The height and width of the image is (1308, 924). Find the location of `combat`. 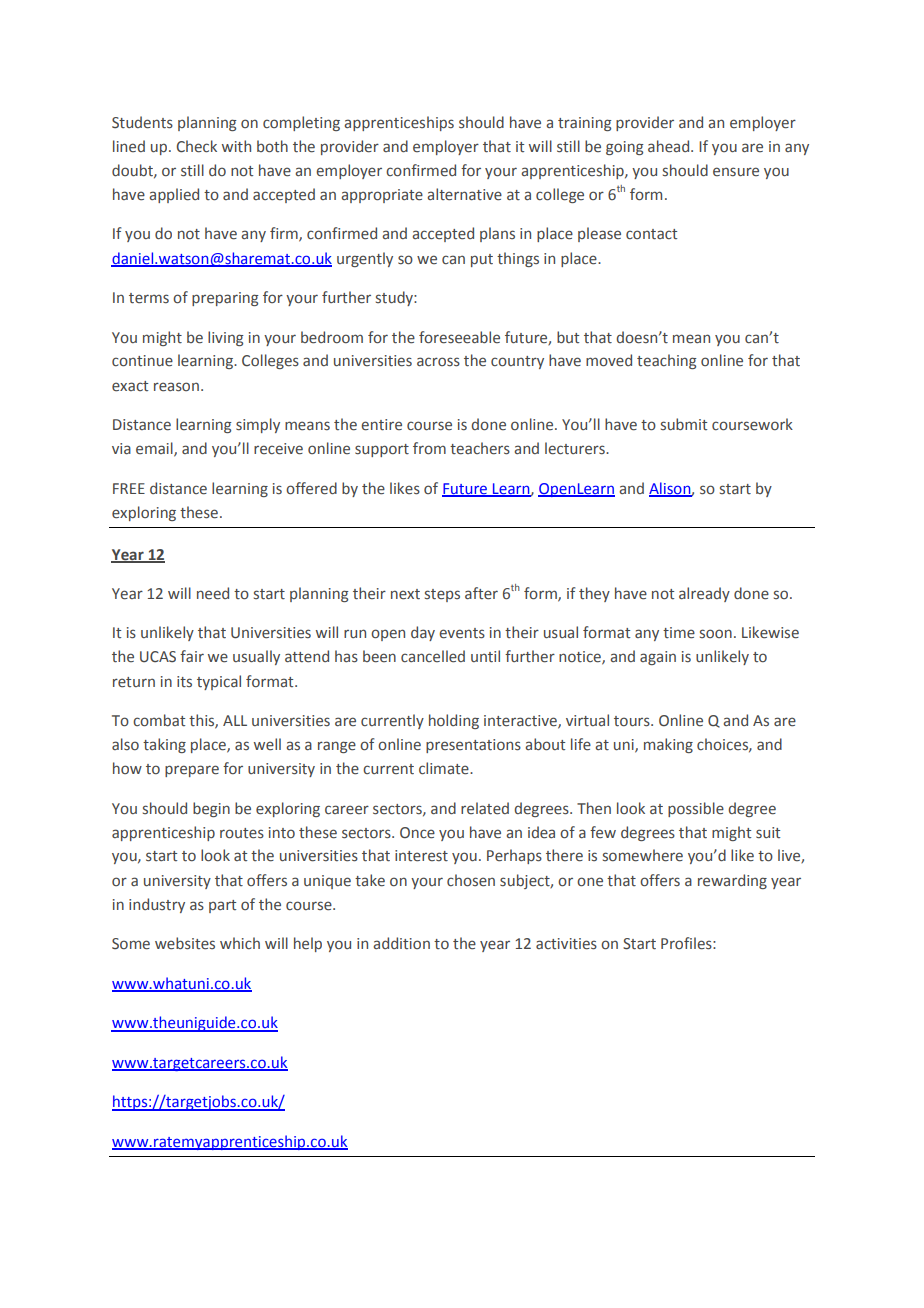

combat is located at coordinates (159, 720).
